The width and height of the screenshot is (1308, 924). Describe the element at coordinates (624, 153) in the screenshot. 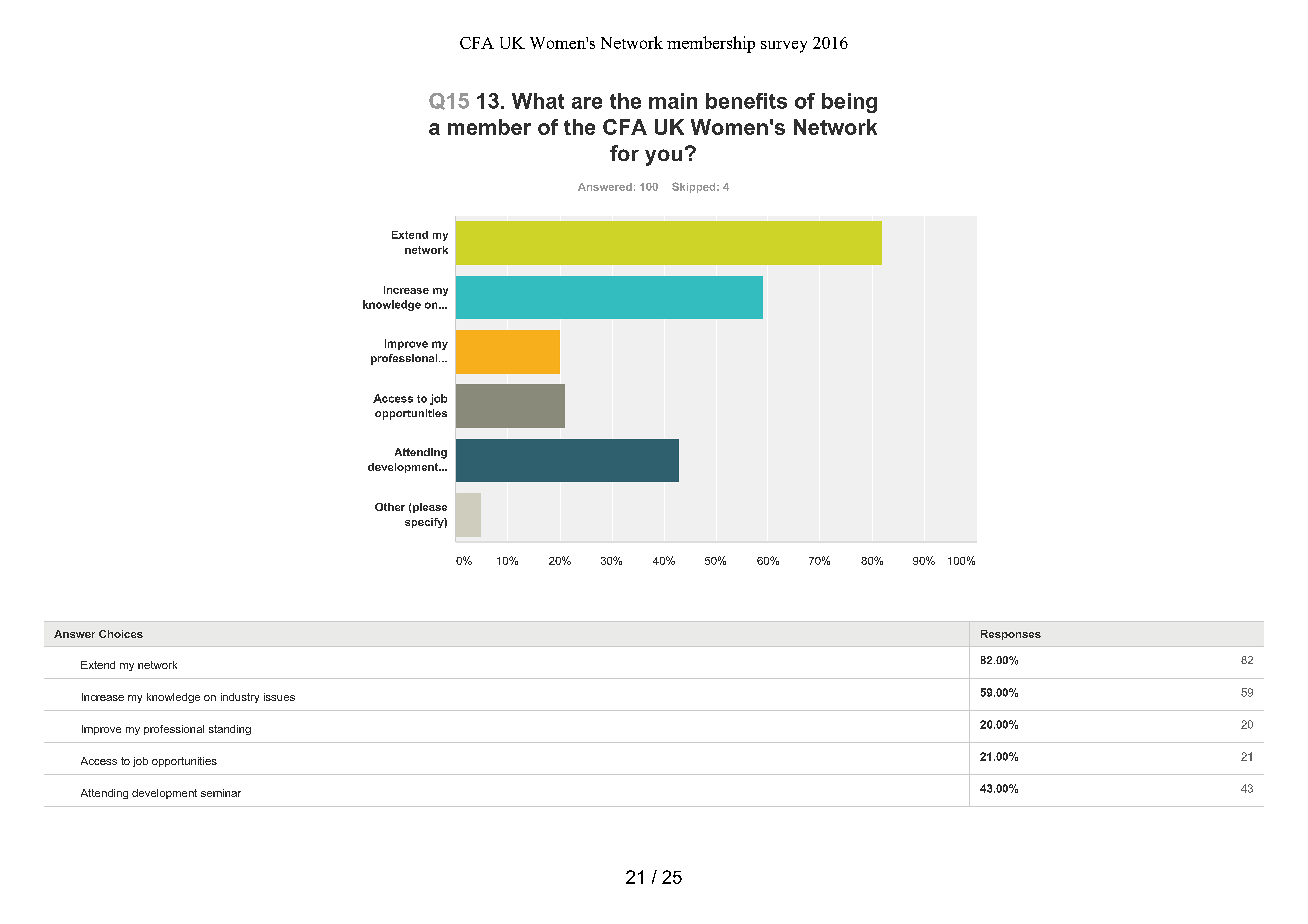

I see `for` at that location.
